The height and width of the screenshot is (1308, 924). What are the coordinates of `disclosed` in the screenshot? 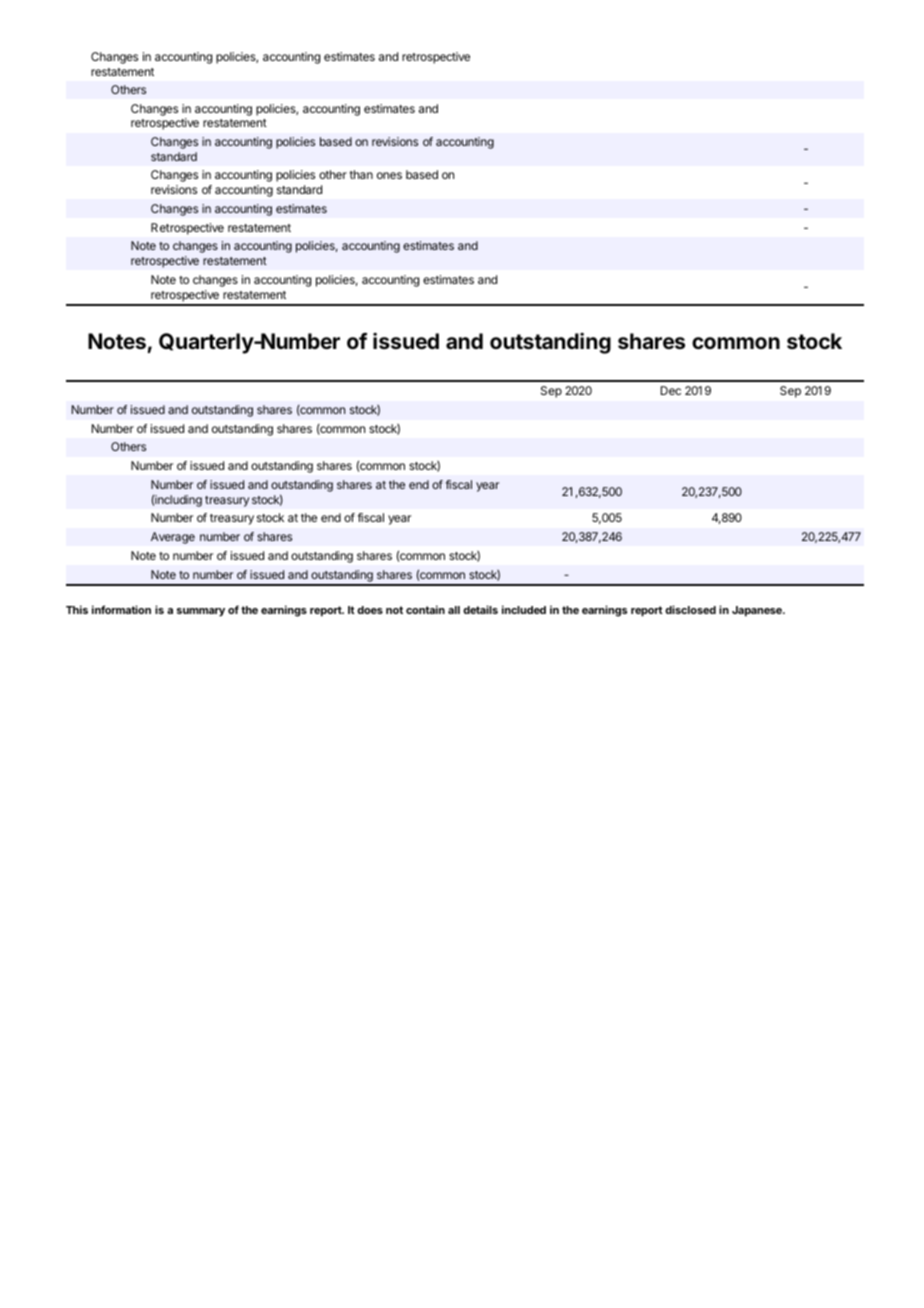 It's located at (690, 609).
